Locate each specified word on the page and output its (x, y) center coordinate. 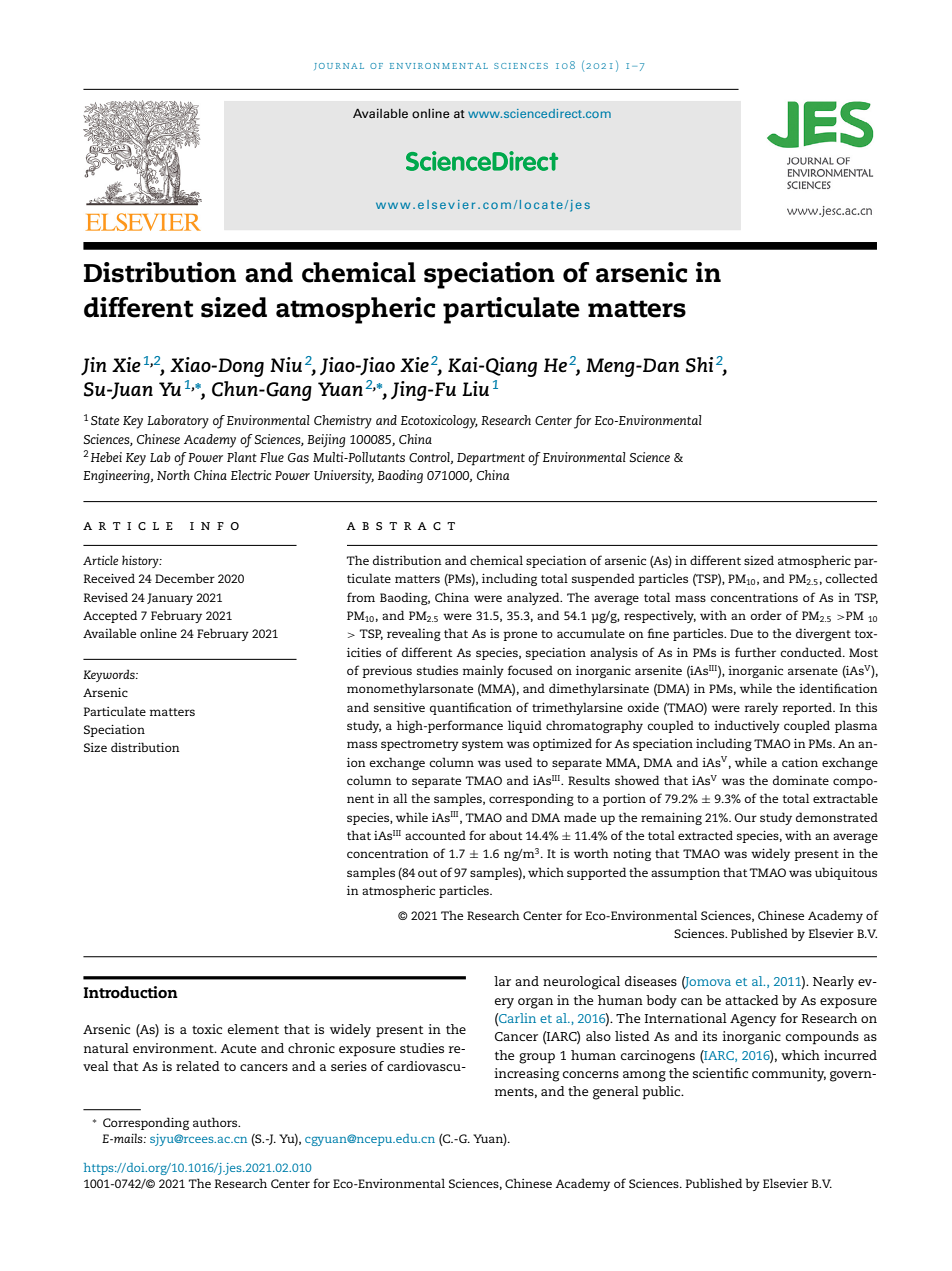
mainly (483, 671)
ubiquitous (846, 873)
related (198, 1066)
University (344, 477)
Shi (699, 365)
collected (852, 578)
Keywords (110, 675)
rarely (761, 708)
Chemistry (343, 422)
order (766, 615)
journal (339, 66)
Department (491, 459)
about (506, 835)
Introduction (131, 992)
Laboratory (178, 422)
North (173, 475)
